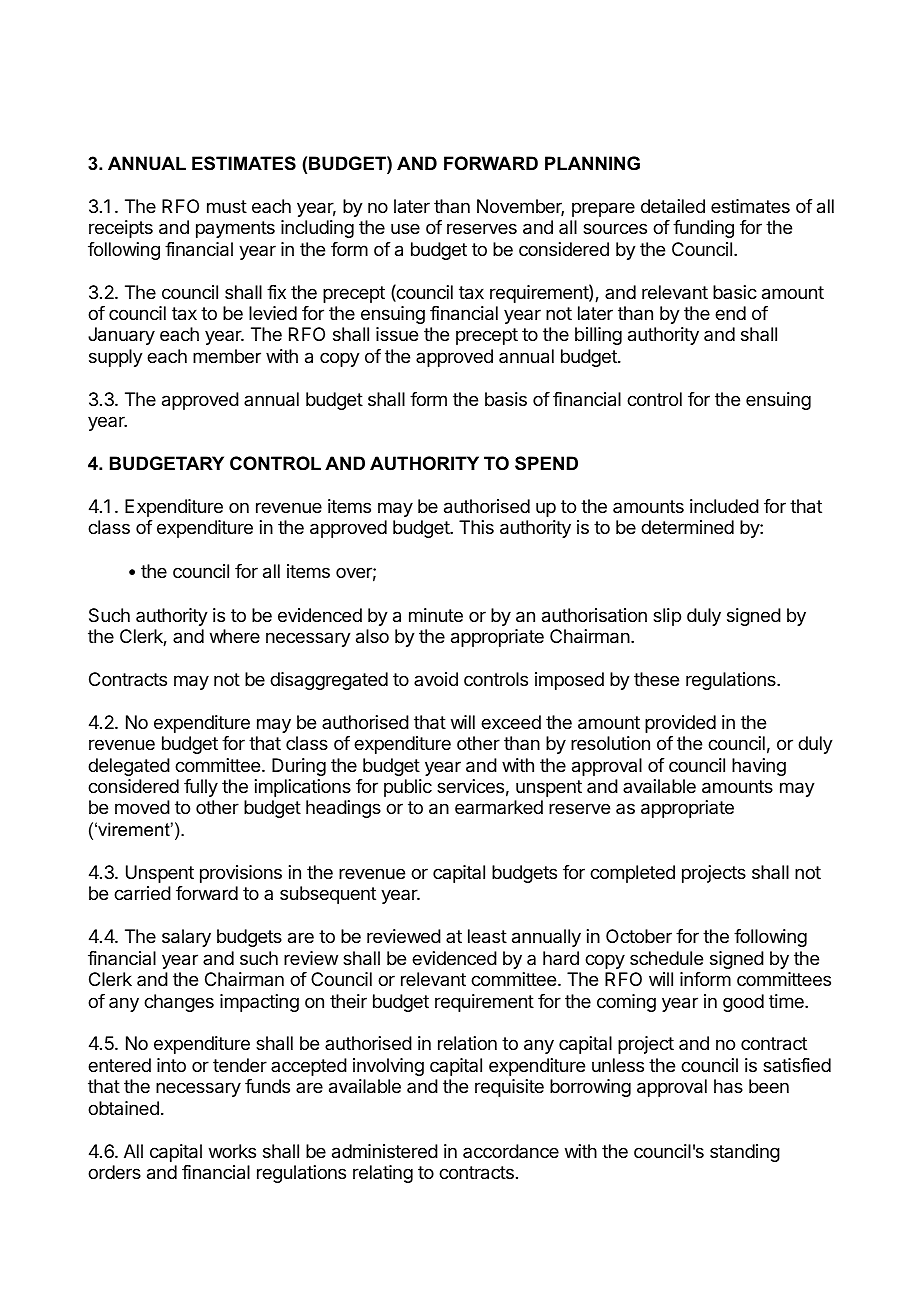 This screenshot has width=924, height=1308. What do you see at coordinates (487, 936) in the screenshot?
I see `least` at bounding box center [487, 936].
